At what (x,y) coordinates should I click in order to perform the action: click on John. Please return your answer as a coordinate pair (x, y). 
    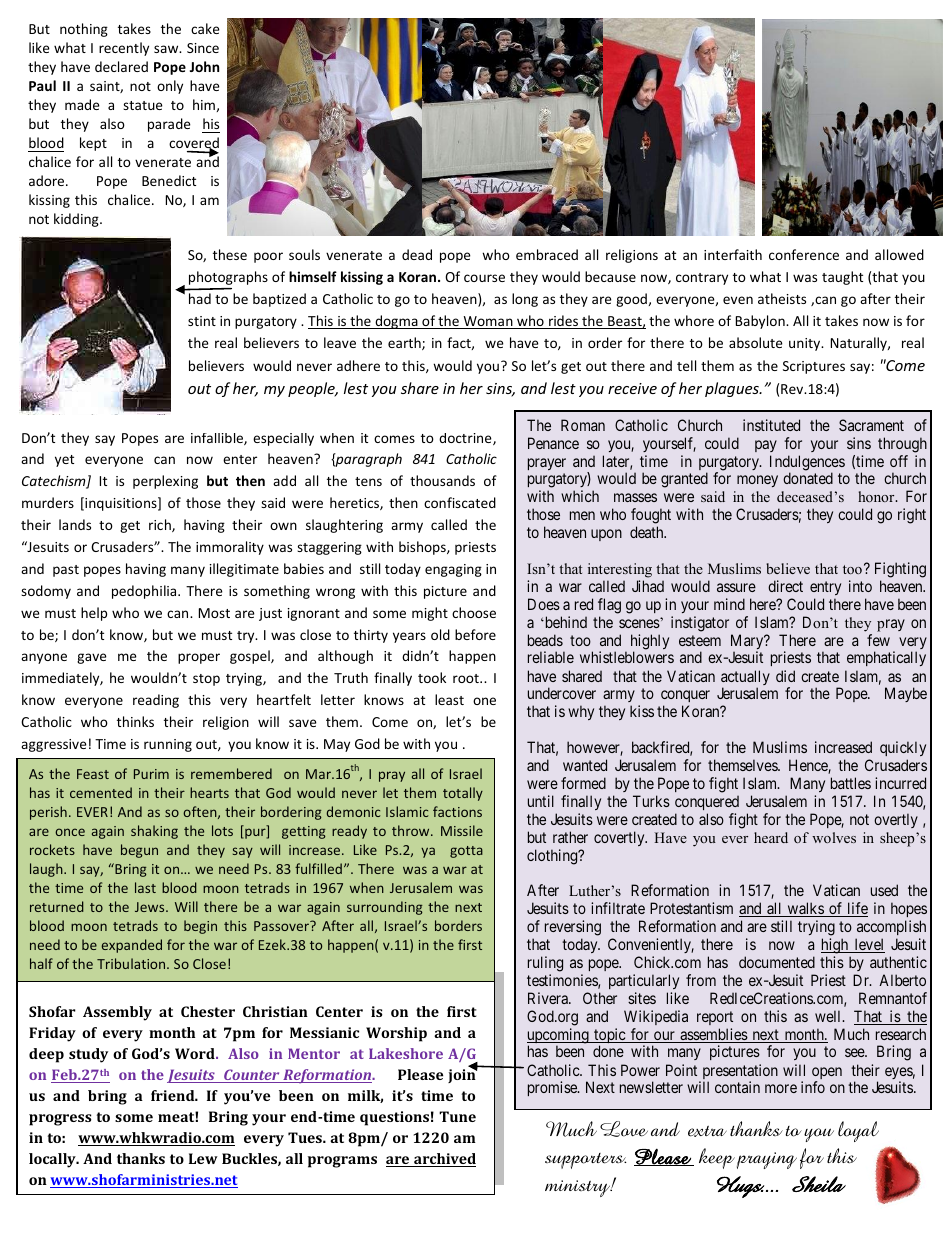
    Looking at the image, I should click on (204, 66).
